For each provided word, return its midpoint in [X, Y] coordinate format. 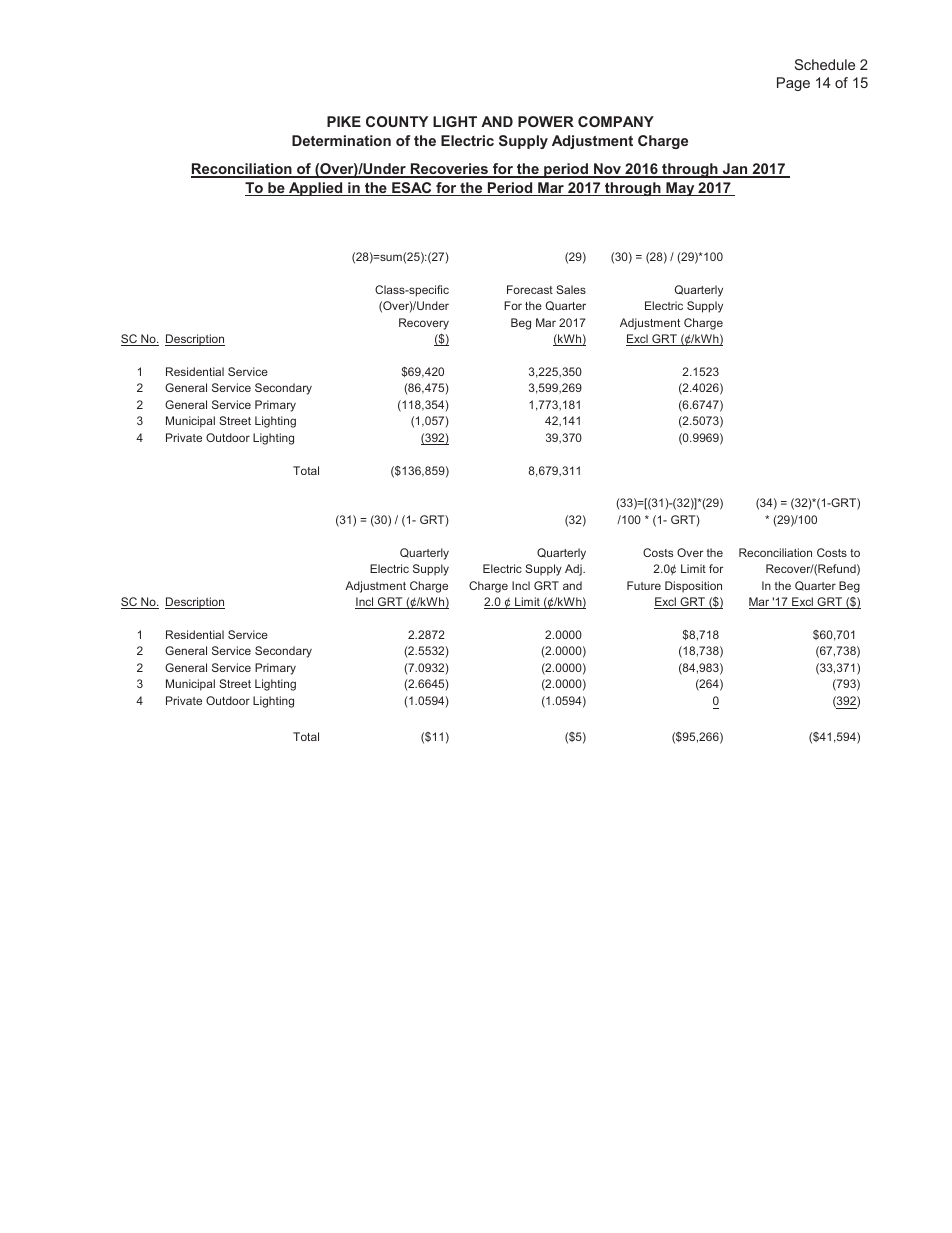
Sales [571, 289]
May [680, 189]
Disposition [693, 586]
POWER [546, 121]
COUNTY [397, 121]
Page [793, 84]
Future [644, 585]
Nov [607, 170]
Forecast [530, 289]
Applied [316, 189]
